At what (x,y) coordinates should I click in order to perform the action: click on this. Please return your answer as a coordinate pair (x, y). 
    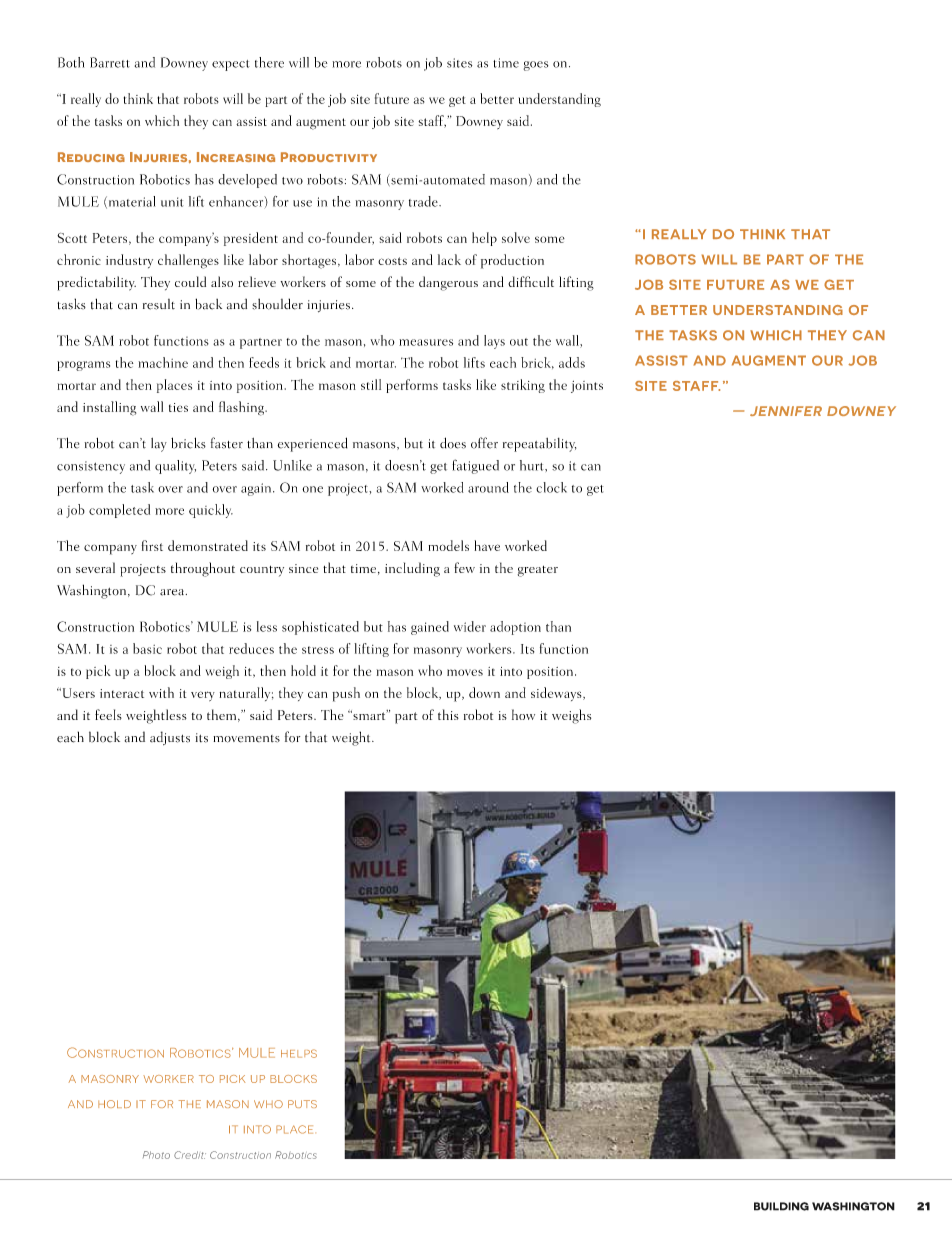
    Looking at the image, I should click on (448, 714).
